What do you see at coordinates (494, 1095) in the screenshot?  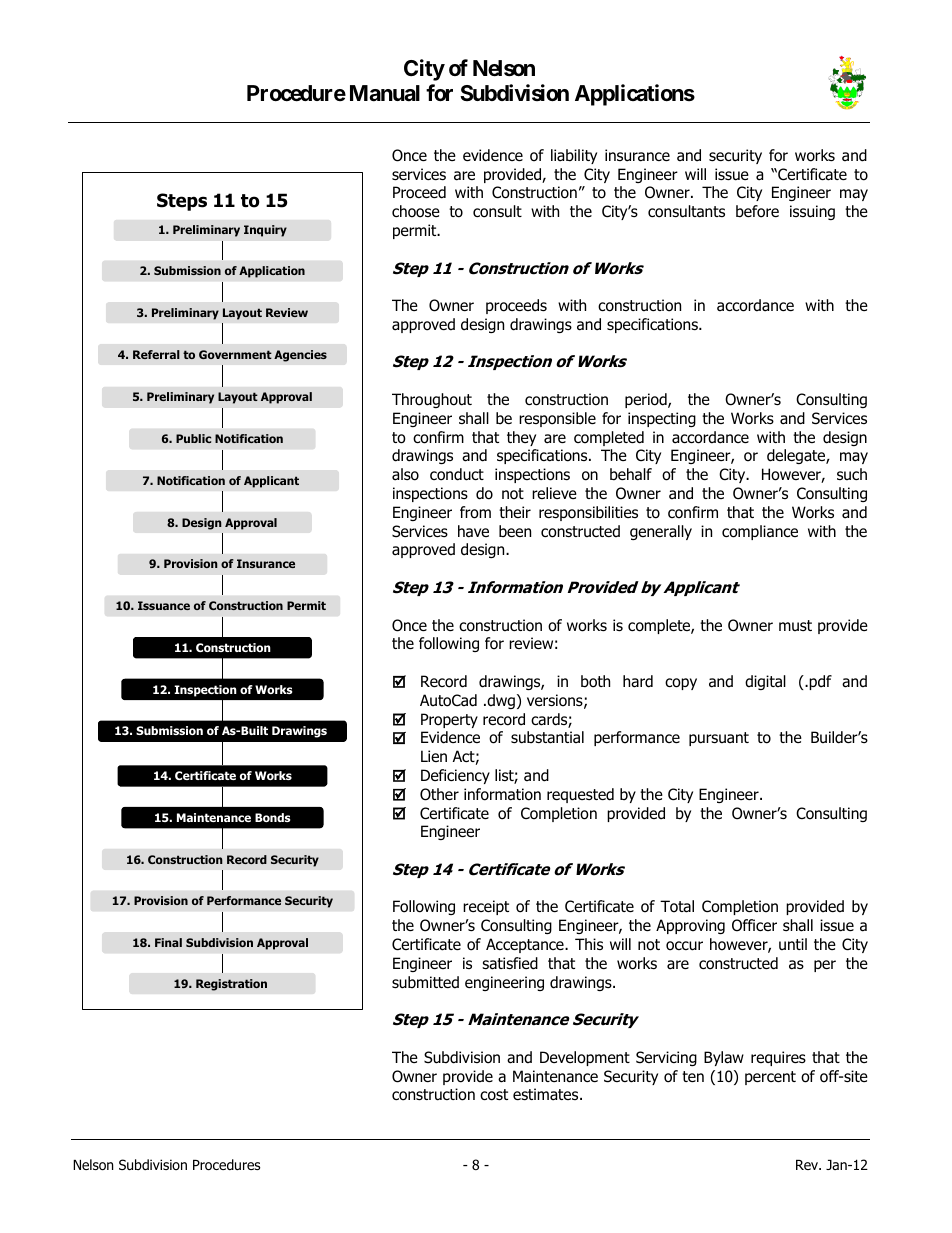 I see `cost` at bounding box center [494, 1095].
